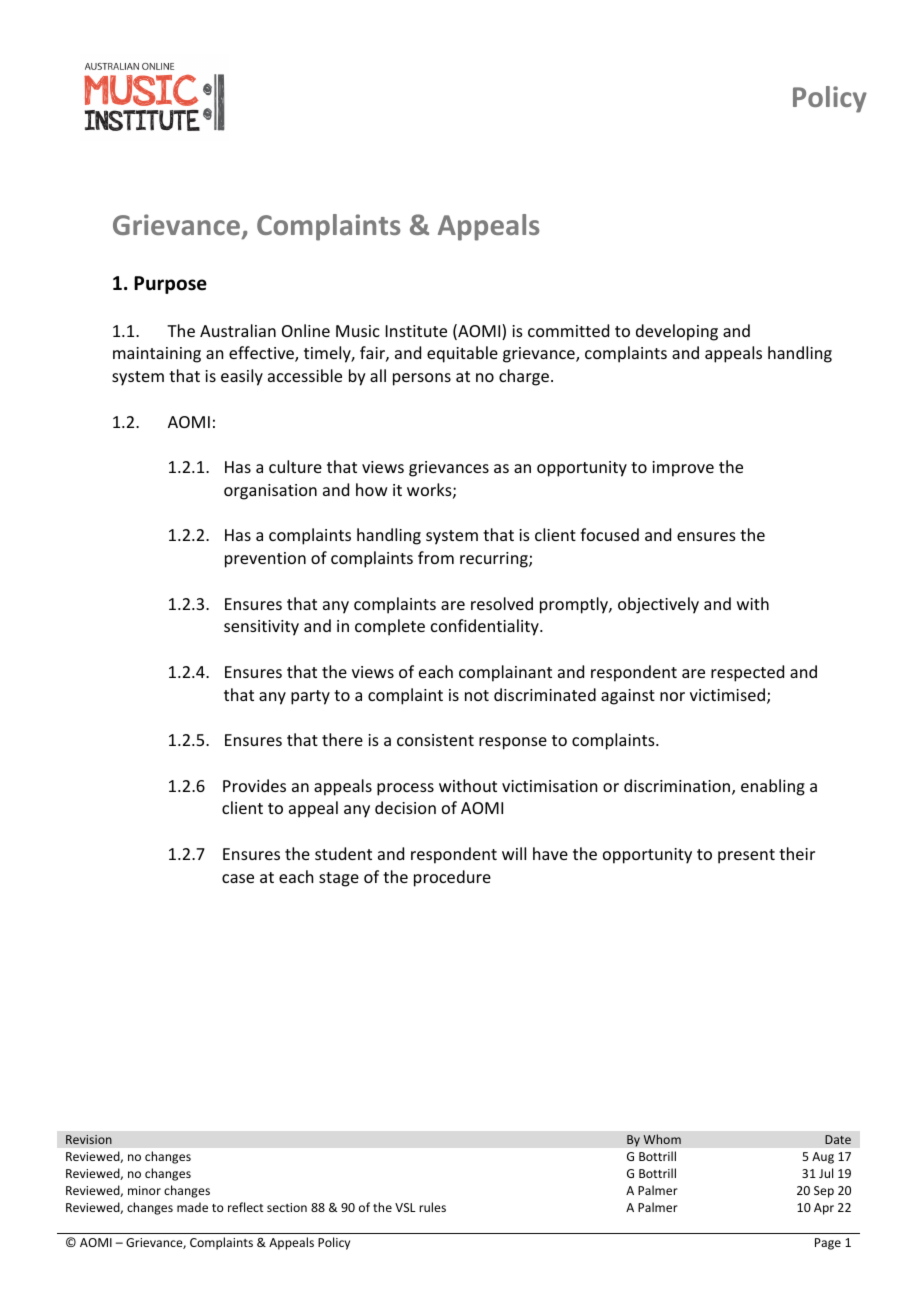 Image resolution: width=924 pixels, height=1308 pixels. I want to click on rules, so click(432, 1207).
